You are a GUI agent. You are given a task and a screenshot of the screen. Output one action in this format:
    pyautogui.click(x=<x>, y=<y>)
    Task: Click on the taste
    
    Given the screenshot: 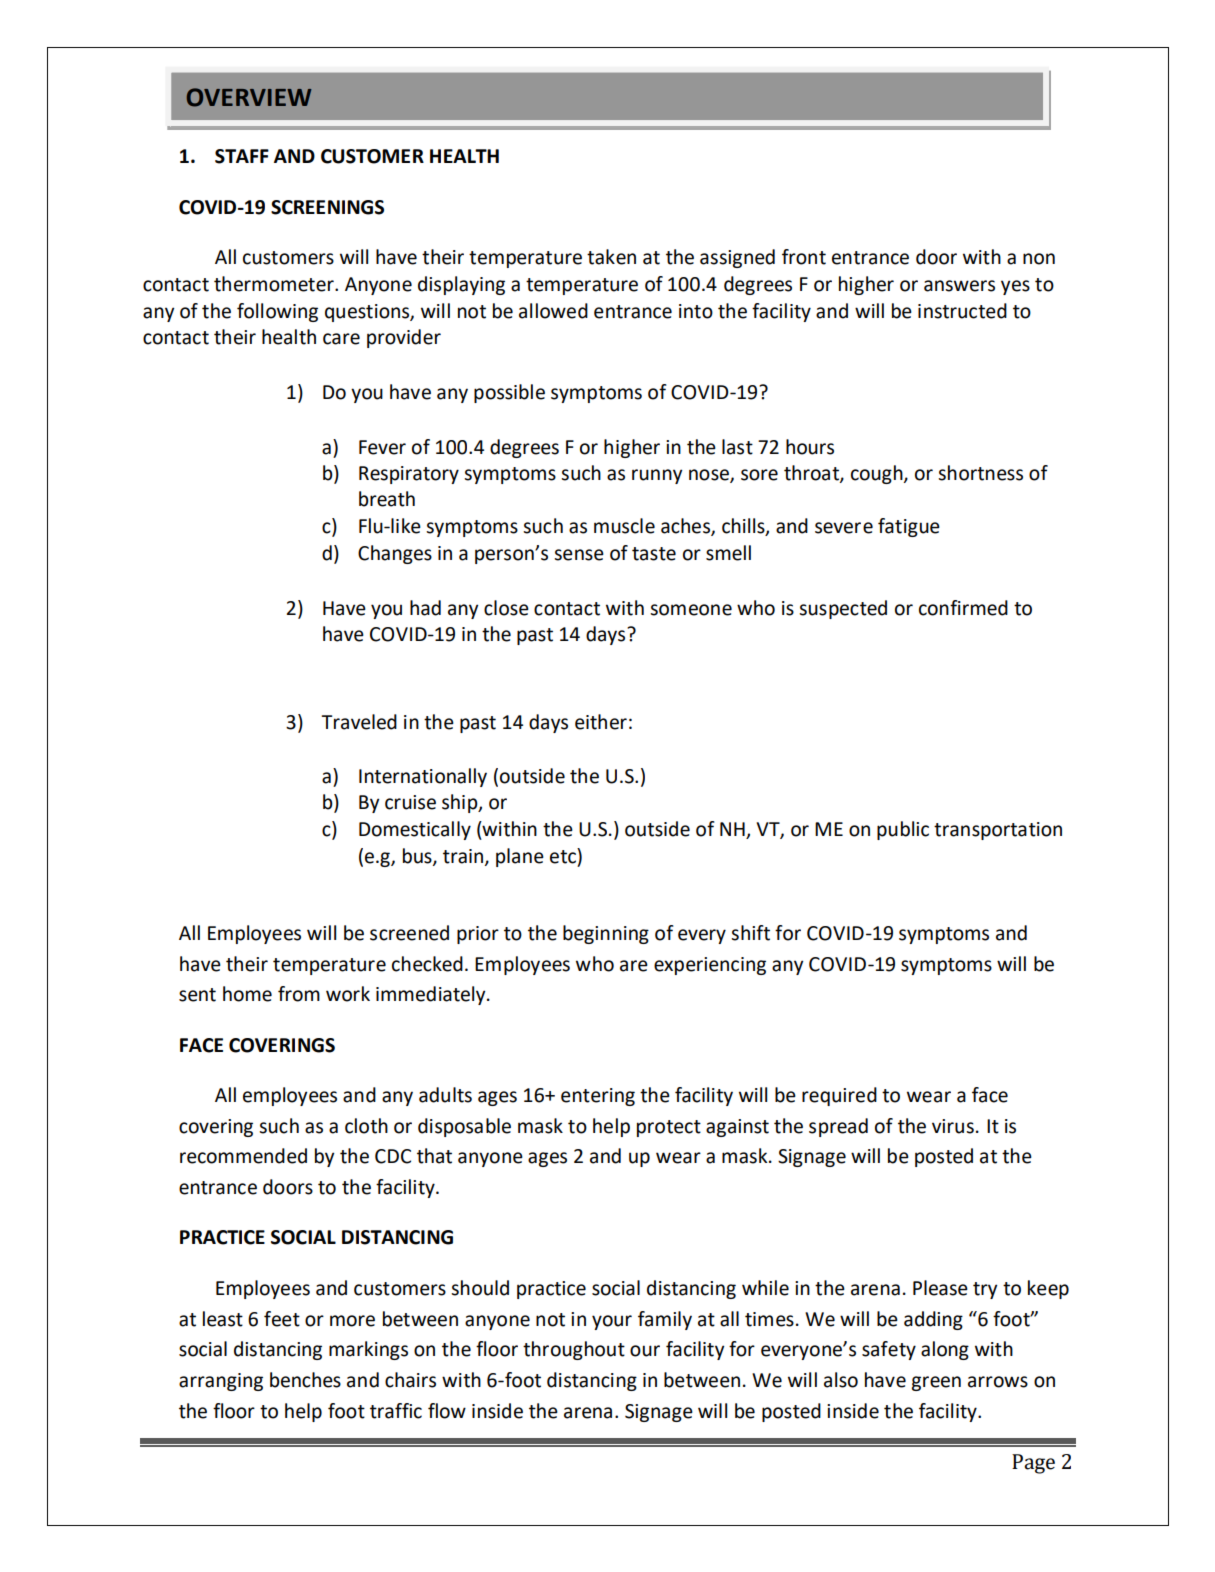 What is the action you would take?
    pyautogui.click(x=654, y=554)
